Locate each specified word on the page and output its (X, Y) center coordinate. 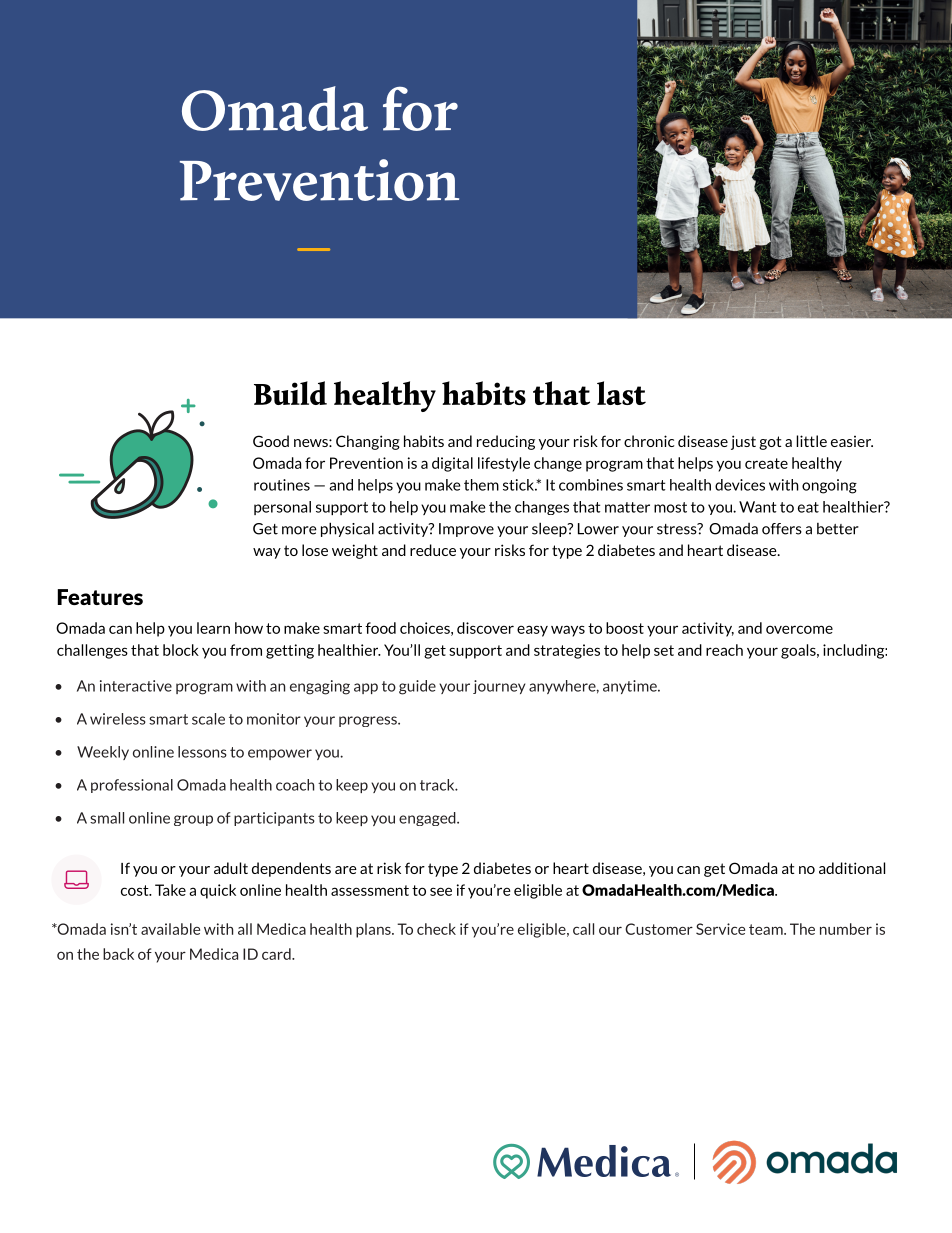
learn (213, 628)
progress (369, 721)
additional (852, 868)
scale (208, 719)
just (743, 442)
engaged (428, 819)
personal (282, 508)
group (193, 820)
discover (485, 628)
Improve (466, 530)
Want (757, 507)
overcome (799, 629)
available (170, 929)
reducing (506, 442)
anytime (631, 687)
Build (290, 393)
